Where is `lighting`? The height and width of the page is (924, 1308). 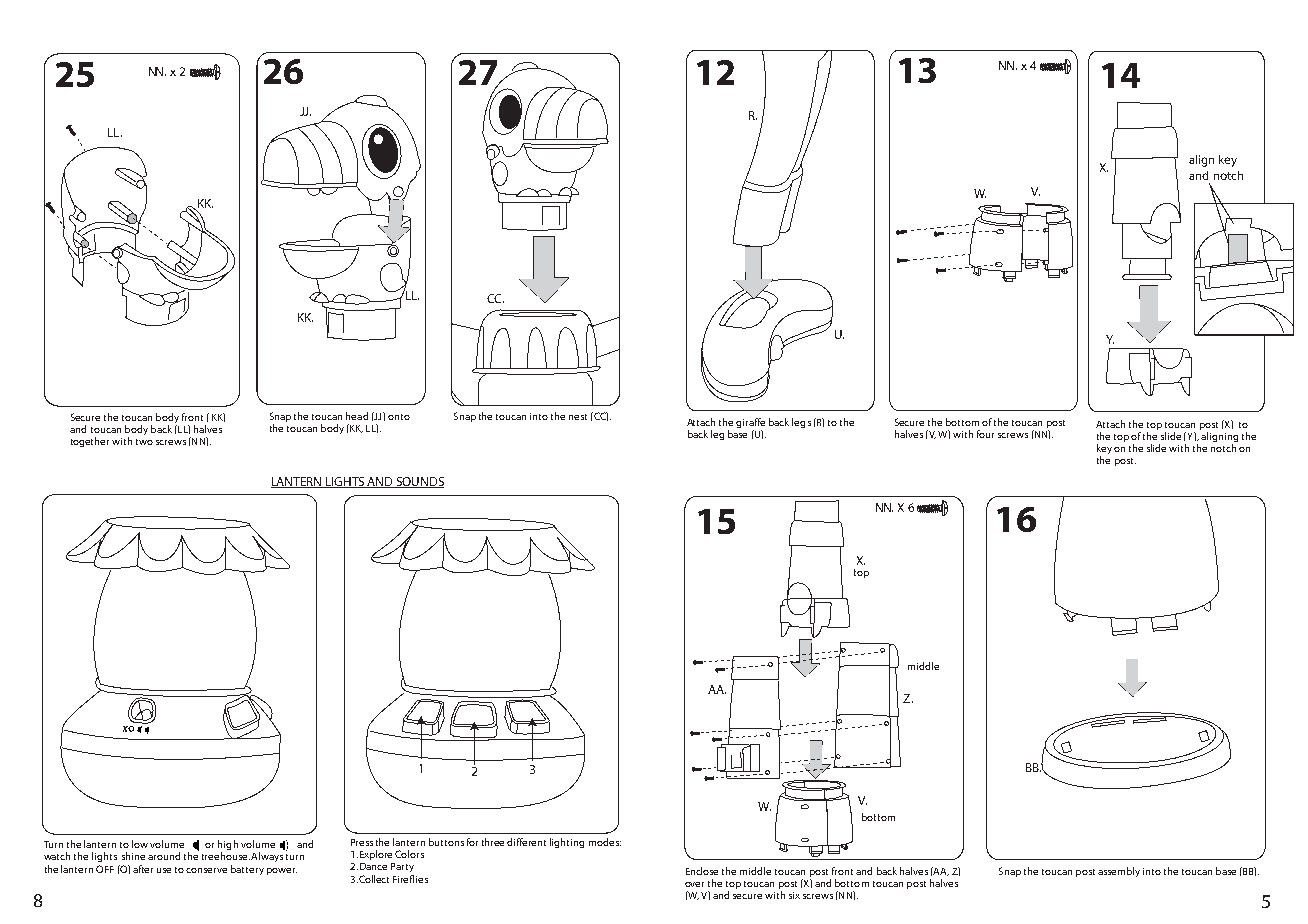 lighting is located at coordinates (567, 843).
